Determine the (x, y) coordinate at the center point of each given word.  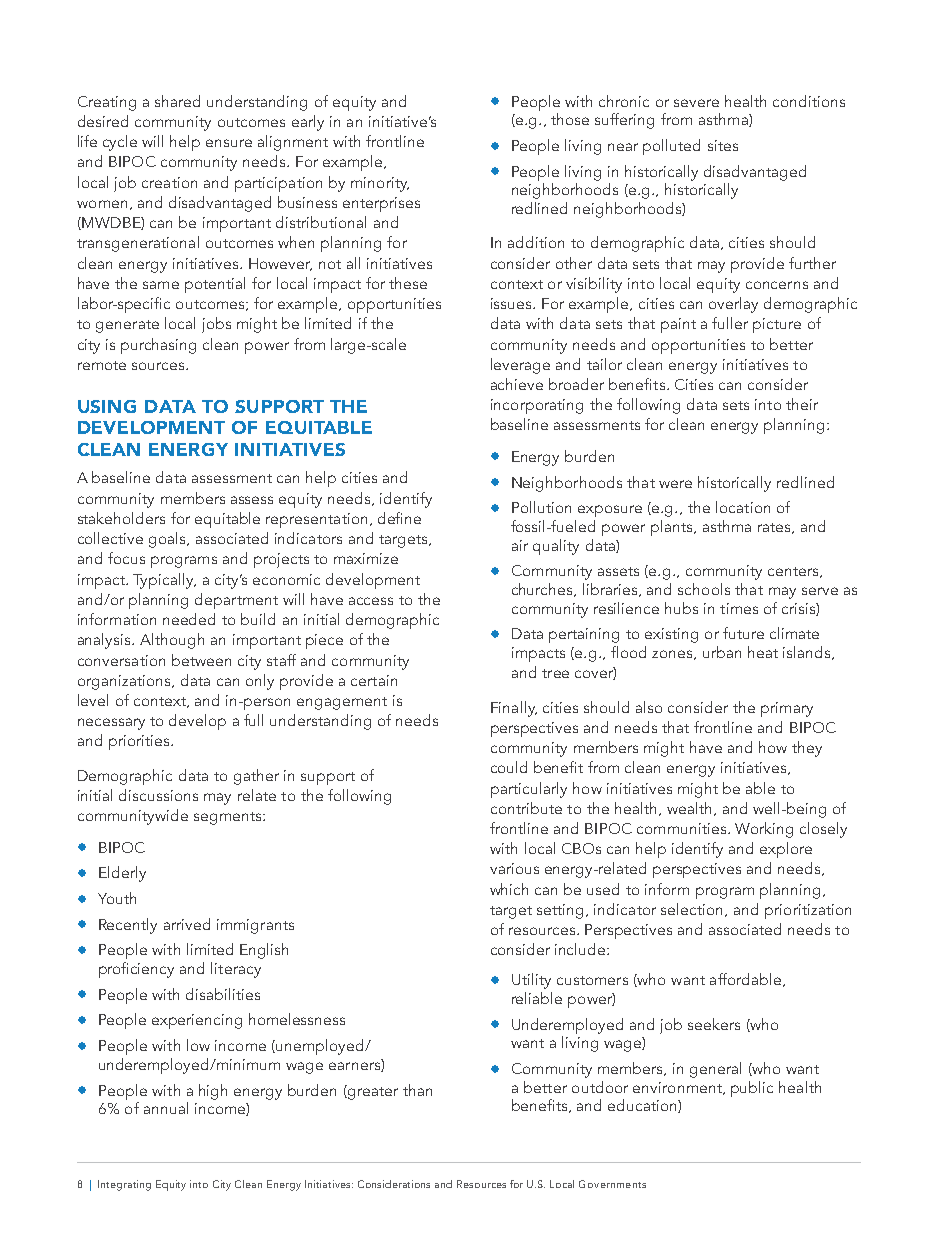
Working (764, 830)
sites (723, 145)
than (417, 1090)
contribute (526, 808)
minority (380, 184)
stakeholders (121, 518)
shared (177, 101)
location (743, 507)
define (399, 518)
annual (166, 1108)
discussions (158, 795)
